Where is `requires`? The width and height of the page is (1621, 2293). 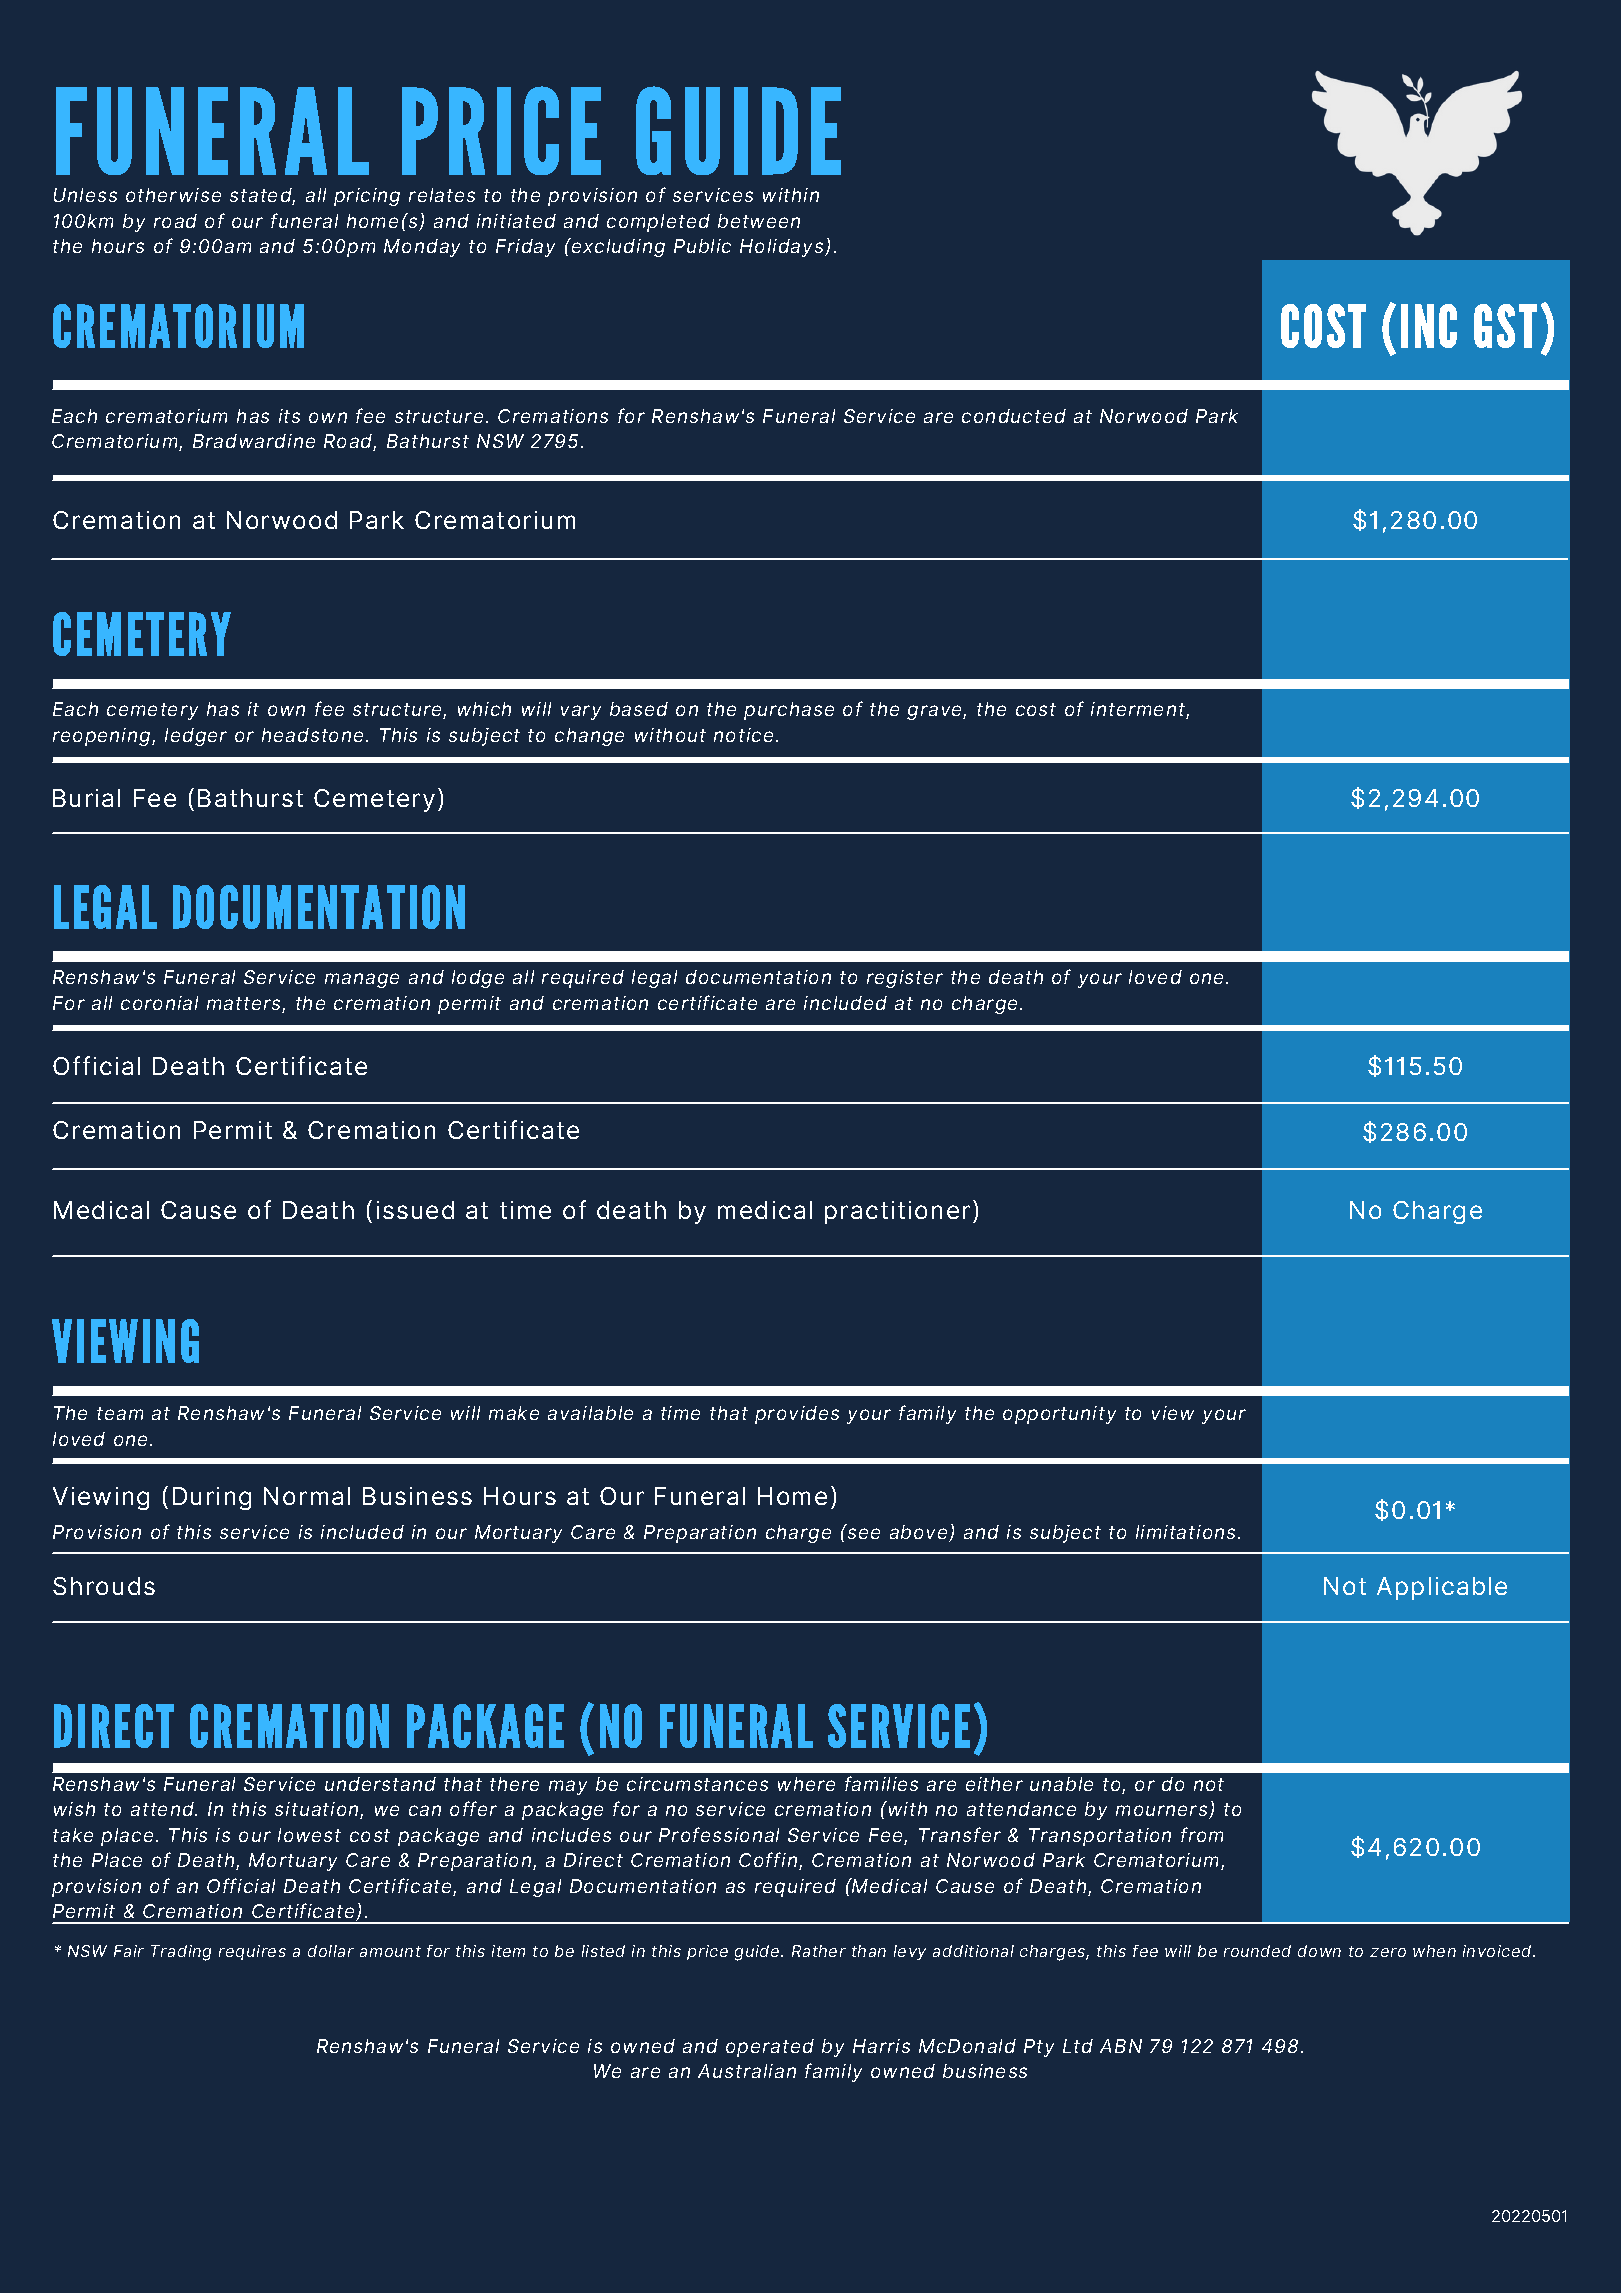 requires is located at coordinates (252, 1952).
